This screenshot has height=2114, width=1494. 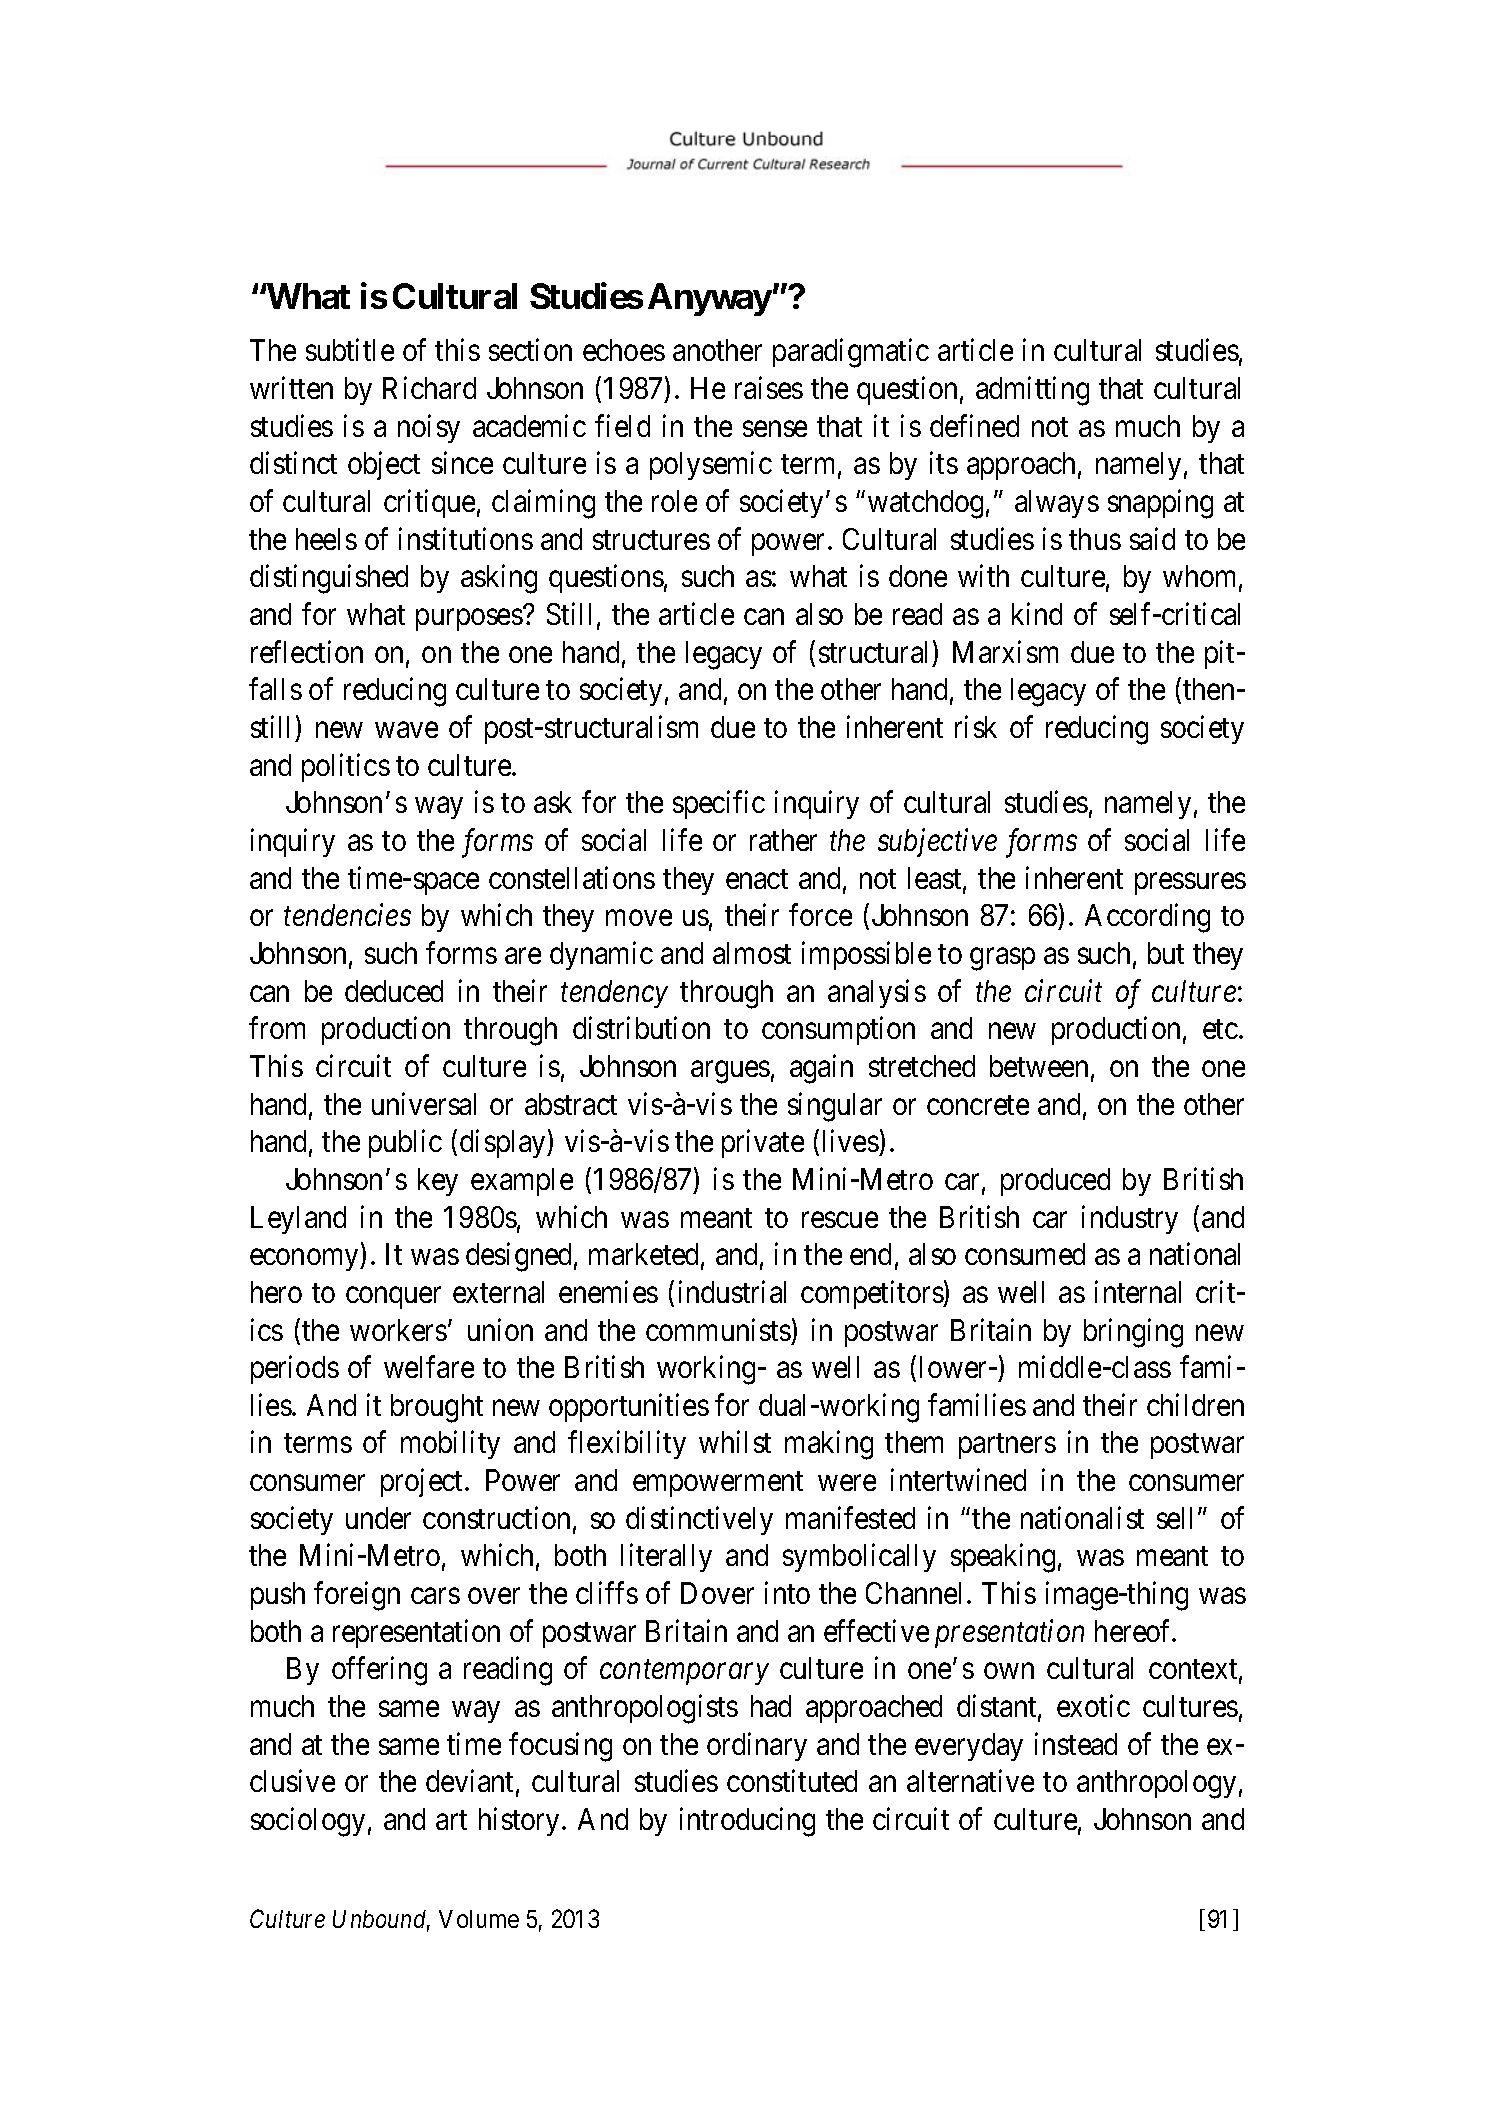 What do you see at coordinates (1156, 1784) in the screenshot?
I see `anthropology` at bounding box center [1156, 1784].
